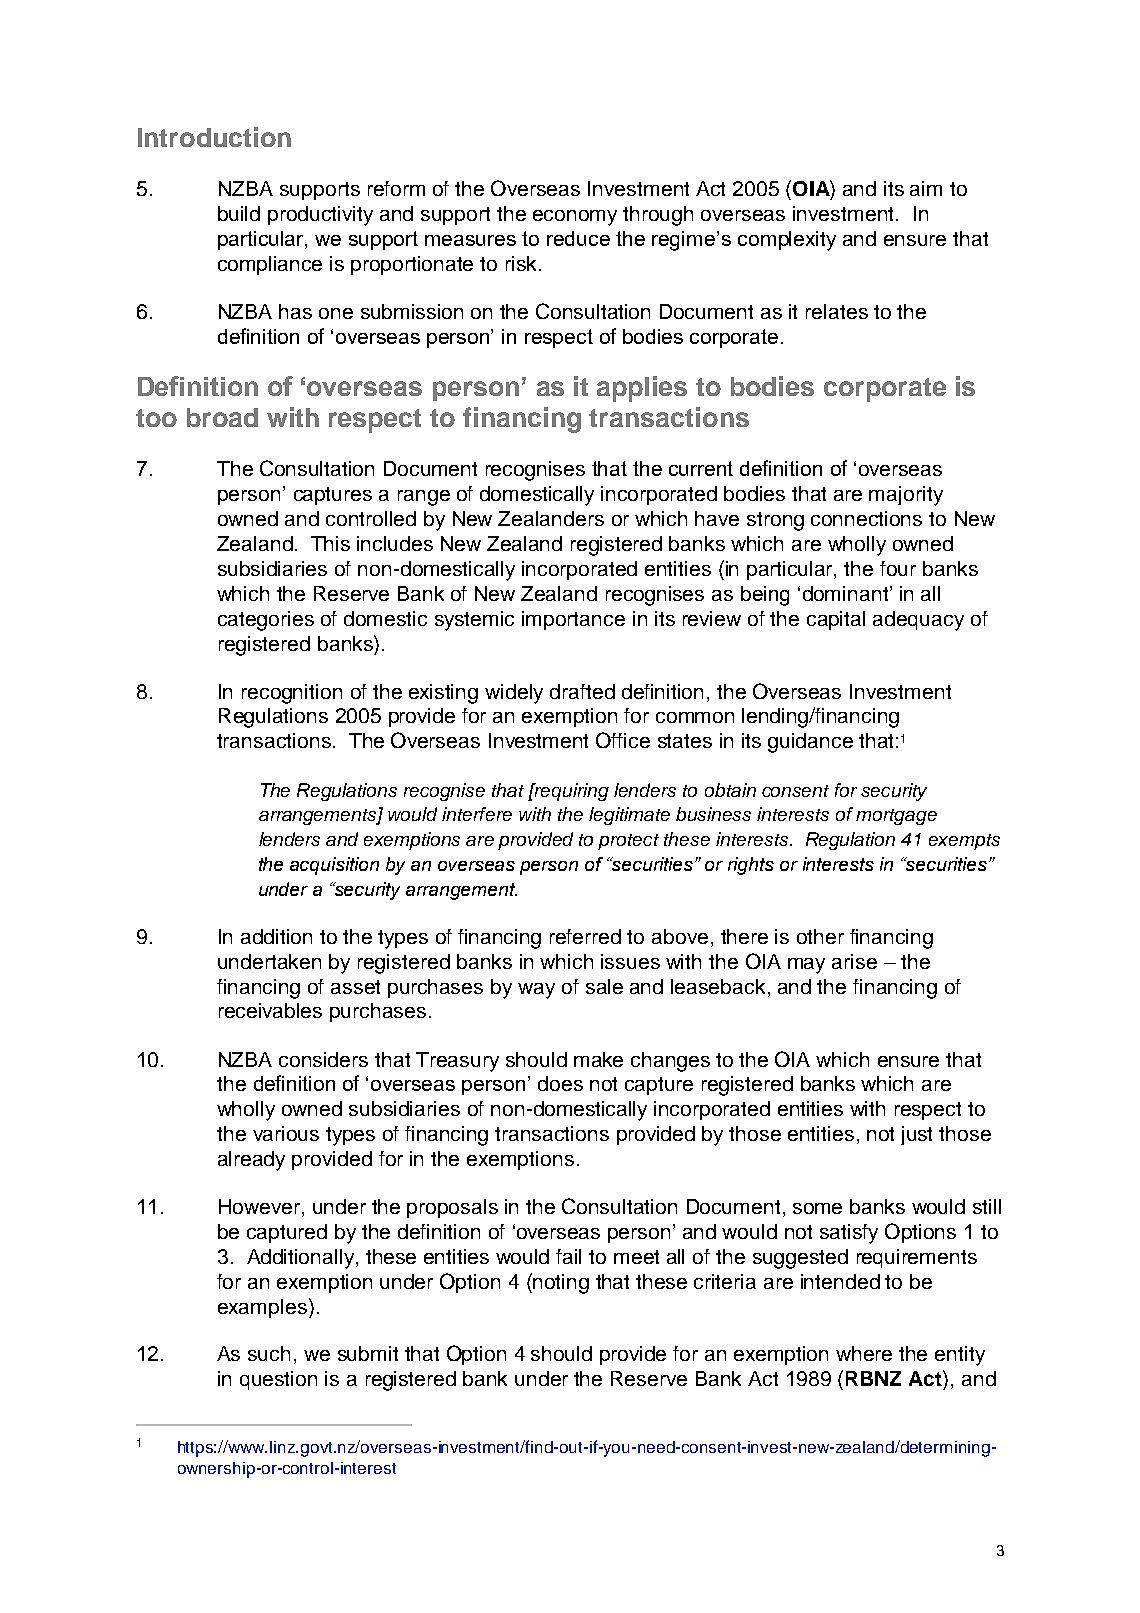 This screenshot has height=1613, width=1140. What do you see at coordinates (239, 213) in the screenshot?
I see `build` at bounding box center [239, 213].
